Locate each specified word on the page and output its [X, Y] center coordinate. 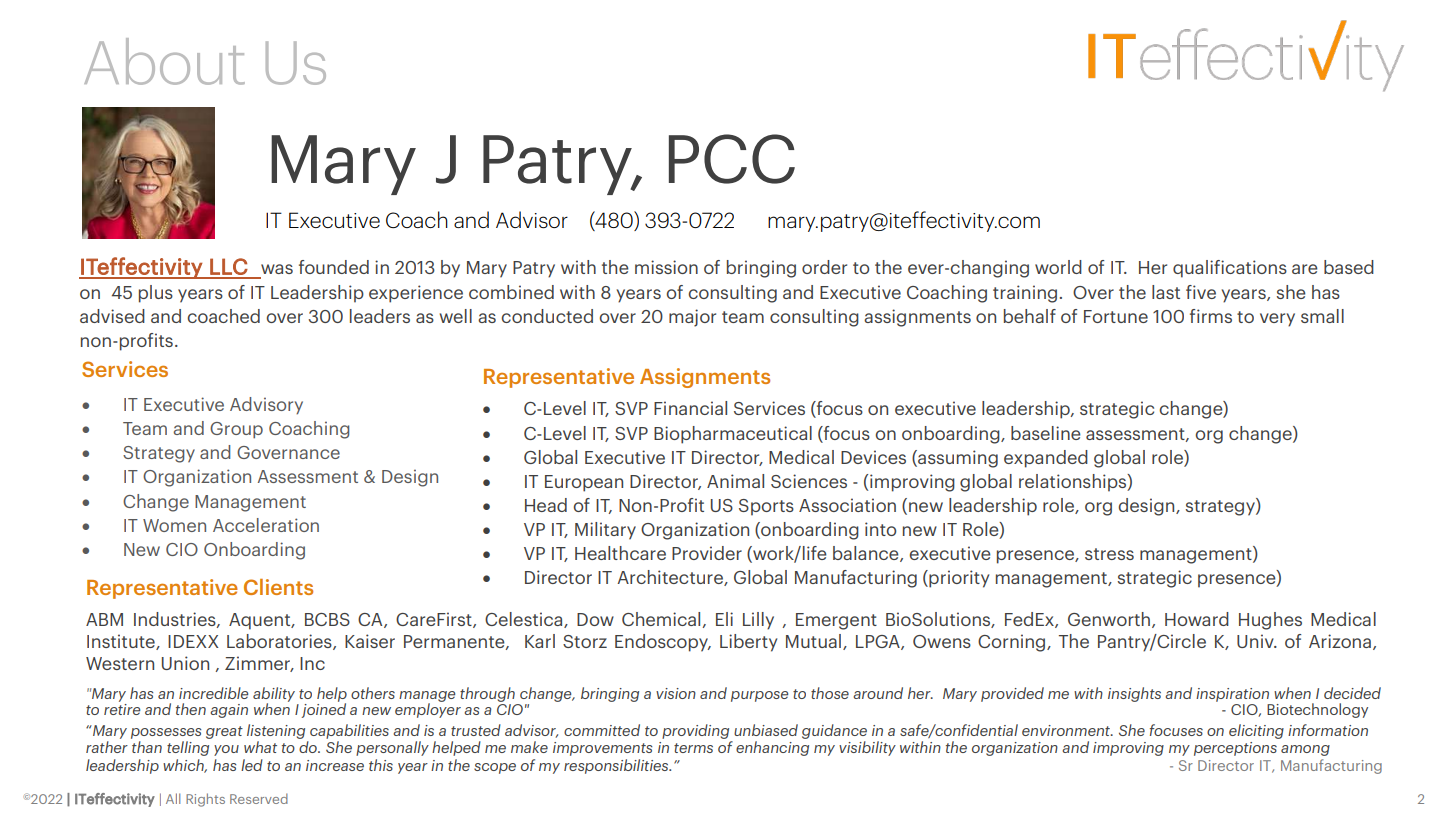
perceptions [1235, 749]
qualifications [1230, 269]
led [252, 765]
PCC [732, 159]
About [164, 61]
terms [693, 748]
